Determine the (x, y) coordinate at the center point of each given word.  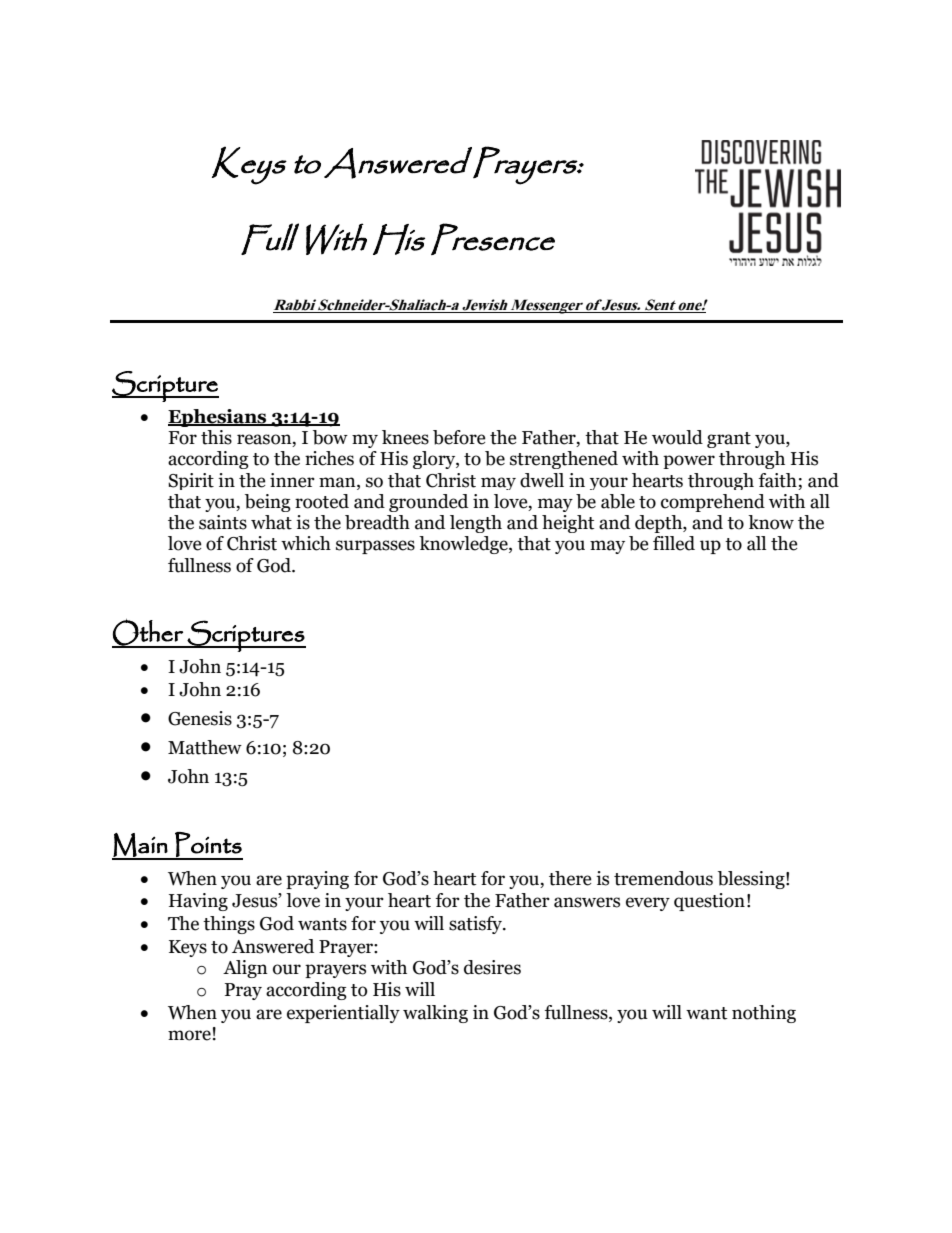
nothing (764, 1014)
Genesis (200, 718)
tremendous (663, 878)
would (677, 437)
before (459, 437)
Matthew (205, 747)
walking (435, 1014)
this (216, 437)
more (189, 1035)
